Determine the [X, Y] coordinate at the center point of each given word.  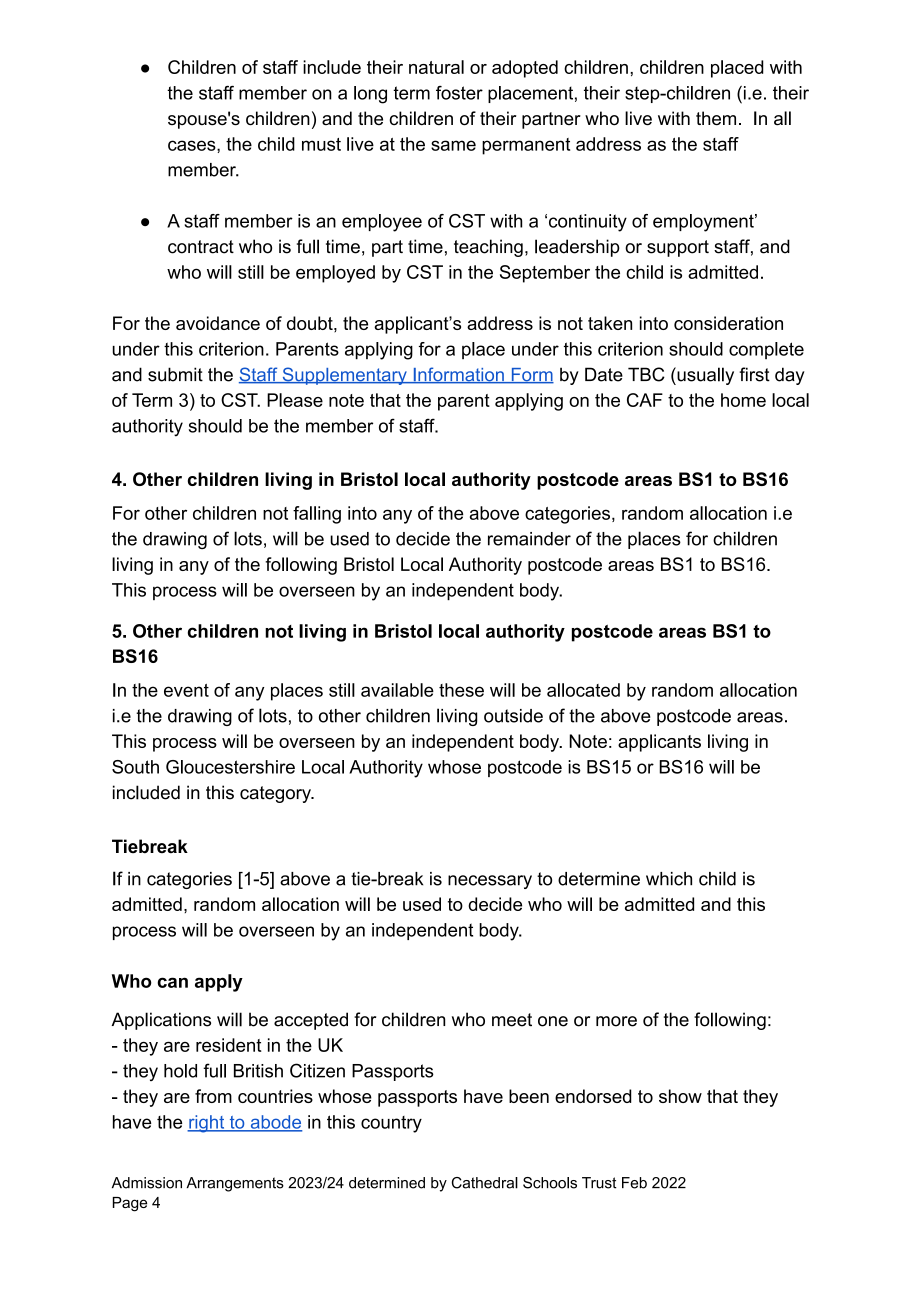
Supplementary [344, 376]
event [186, 690]
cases [193, 145]
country [391, 1124]
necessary [490, 882]
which [669, 879]
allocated [583, 690]
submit [175, 374]
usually [704, 376]
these [461, 690]
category [276, 794]
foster [459, 93]
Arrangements [235, 1184]
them [716, 118]
